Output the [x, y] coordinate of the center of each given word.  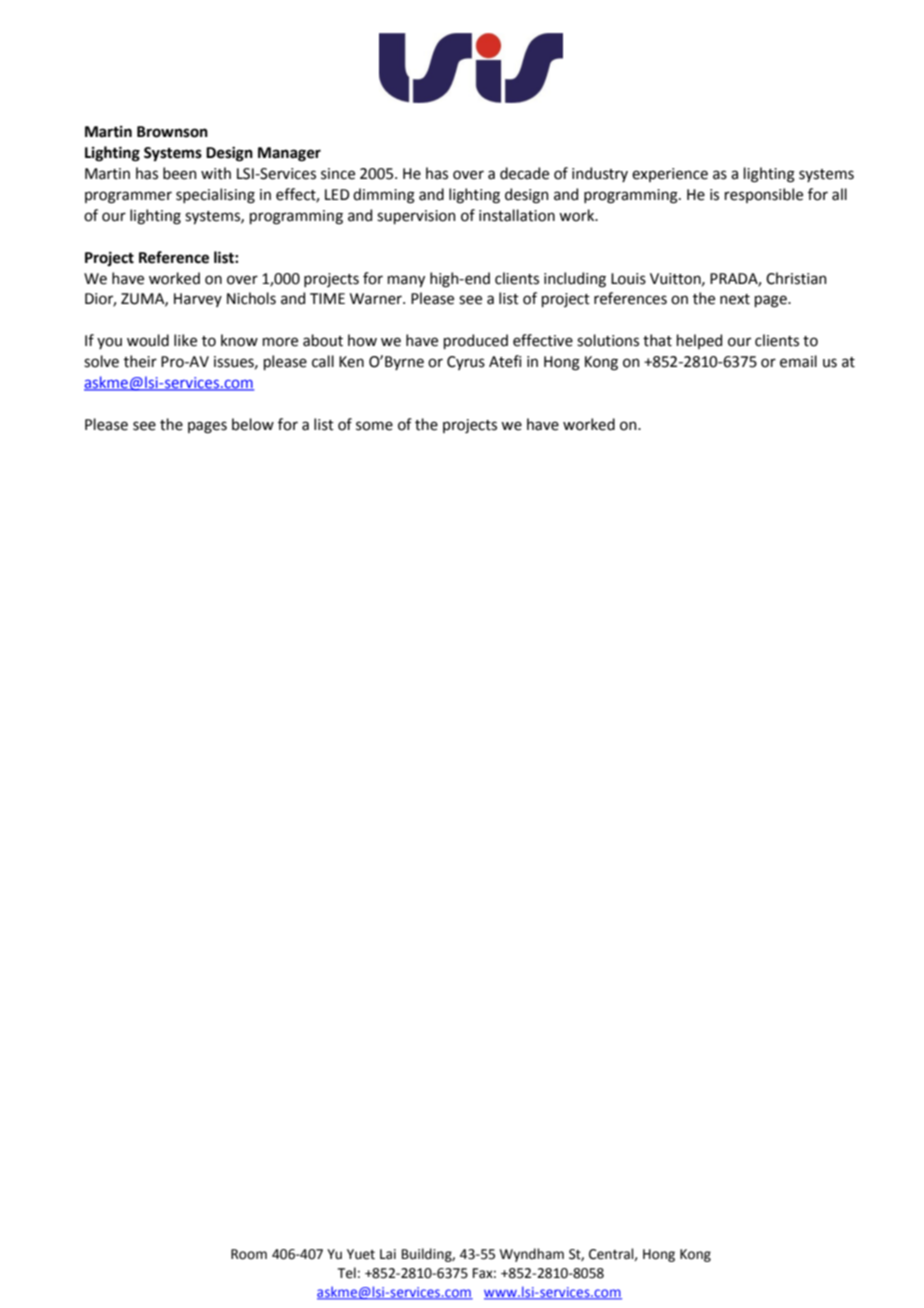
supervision [416, 217]
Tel [346, 1273]
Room [249, 1254]
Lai [388, 1254]
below [253, 424]
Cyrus [466, 363]
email [798, 361]
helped [699, 341]
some [374, 426]
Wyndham [532, 1255]
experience [670, 175]
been [180, 173]
